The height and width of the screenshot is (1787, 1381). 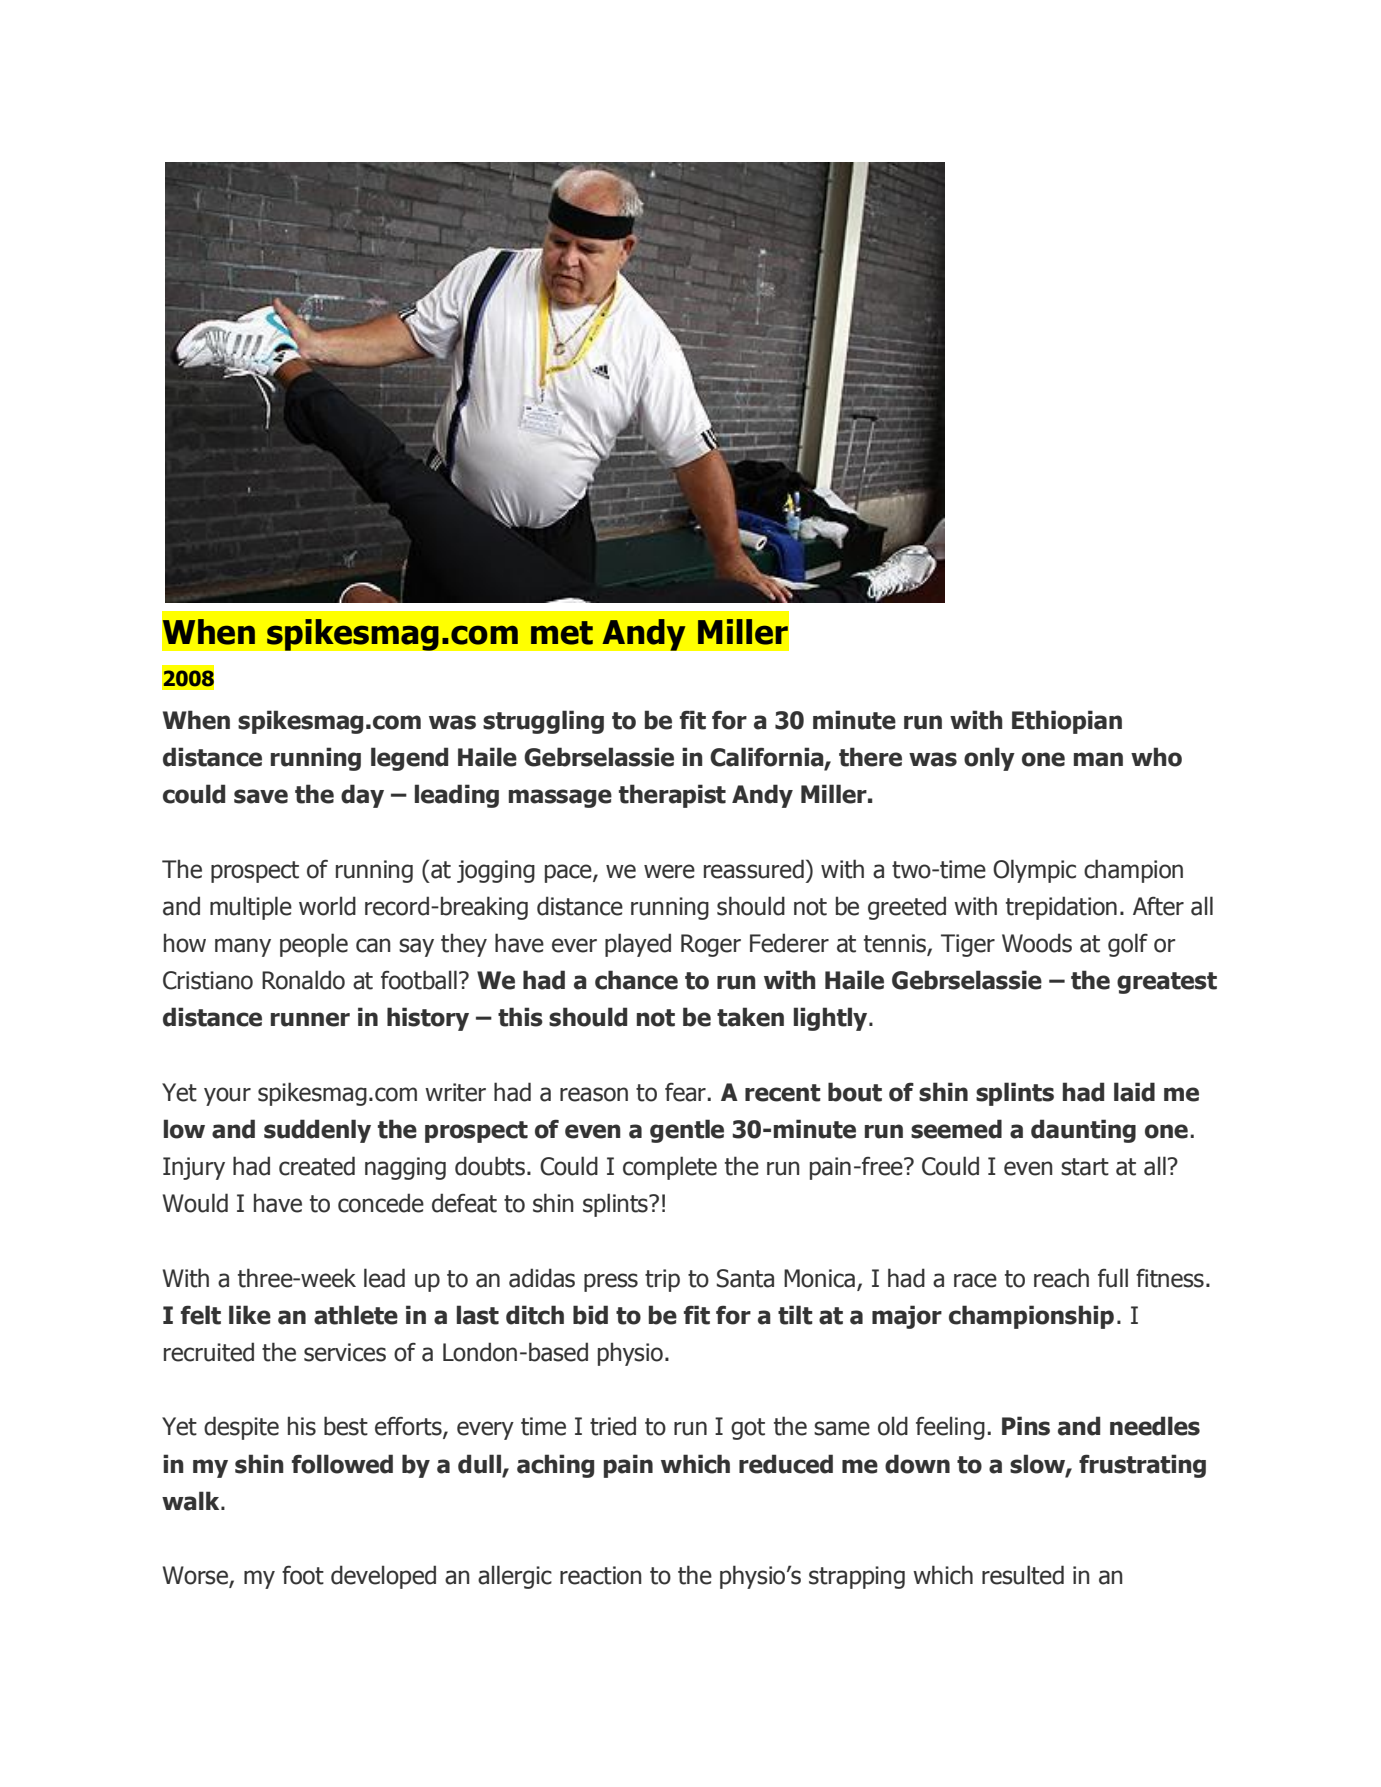 I want to click on resulted, so click(x=1023, y=1575).
